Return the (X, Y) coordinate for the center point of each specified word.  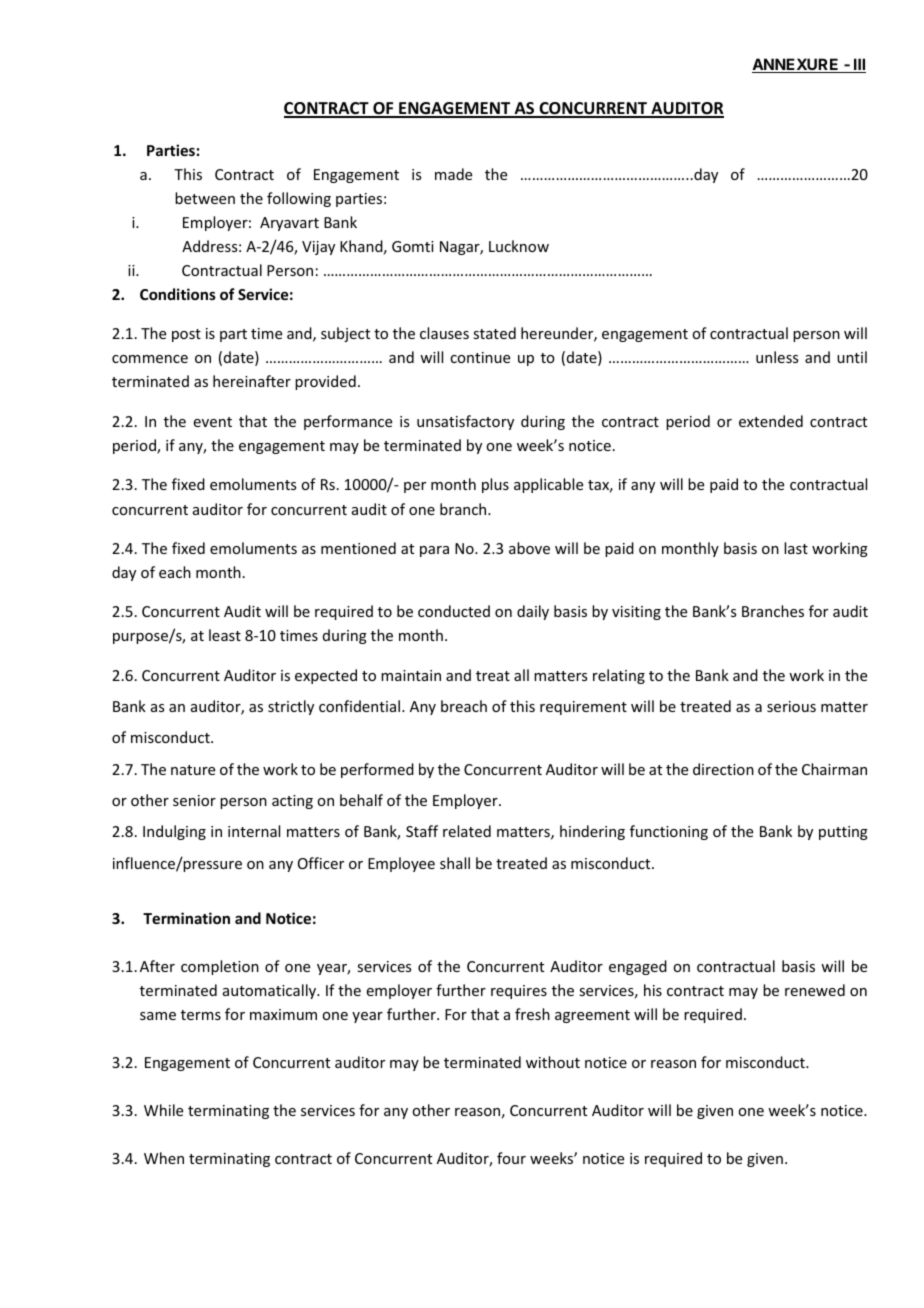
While (163, 1110)
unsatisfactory (465, 422)
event (213, 422)
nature (193, 770)
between (205, 198)
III (859, 65)
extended (771, 421)
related (467, 831)
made (453, 174)
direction (723, 769)
